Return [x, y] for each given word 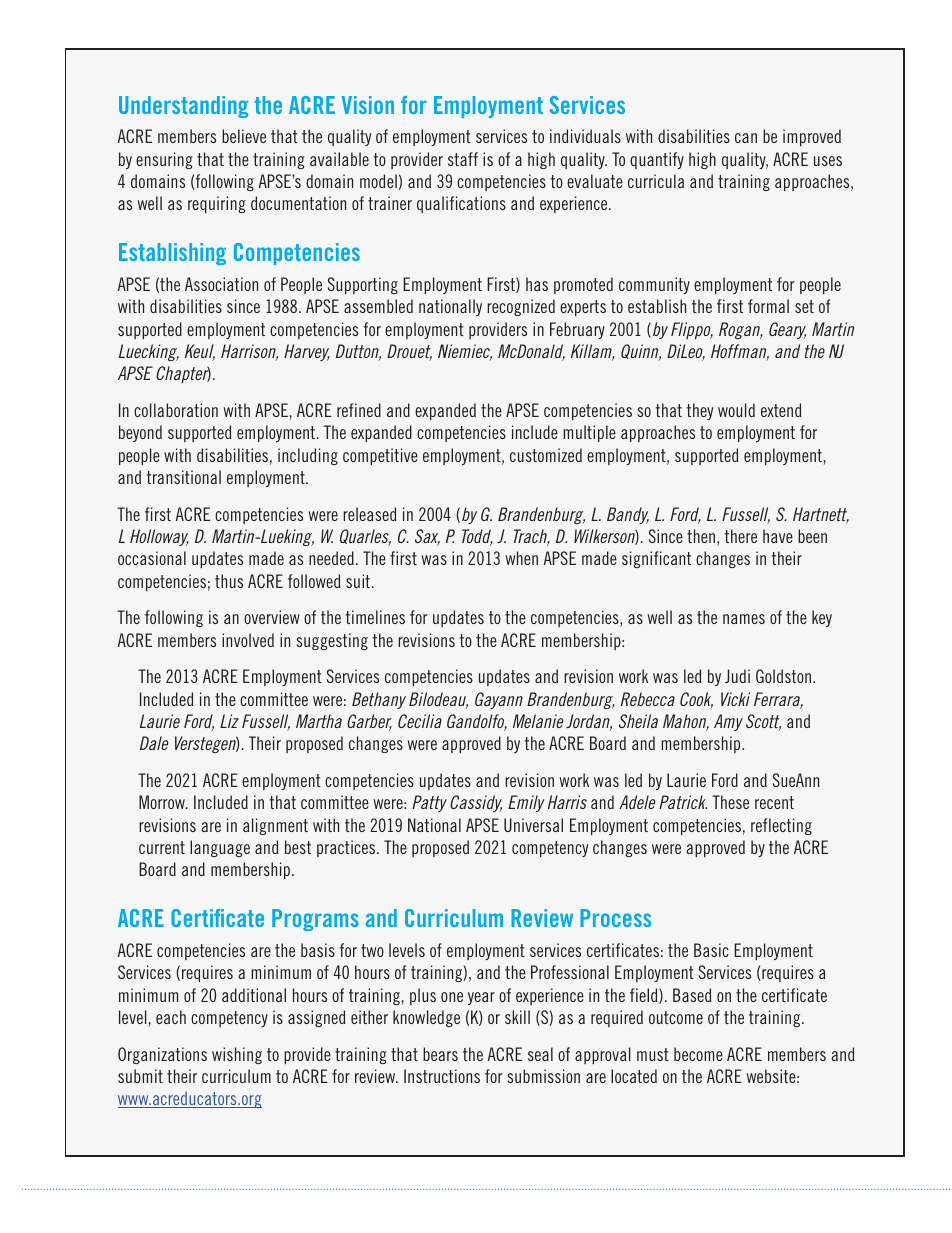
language [220, 848]
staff [463, 159]
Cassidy [476, 803]
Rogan [740, 330]
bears [440, 1054]
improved [812, 137]
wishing [237, 1055]
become [698, 1054]
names [744, 619]
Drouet [409, 352]
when [521, 558]
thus [229, 581]
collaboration [176, 410]
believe [244, 136]
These [730, 802]
